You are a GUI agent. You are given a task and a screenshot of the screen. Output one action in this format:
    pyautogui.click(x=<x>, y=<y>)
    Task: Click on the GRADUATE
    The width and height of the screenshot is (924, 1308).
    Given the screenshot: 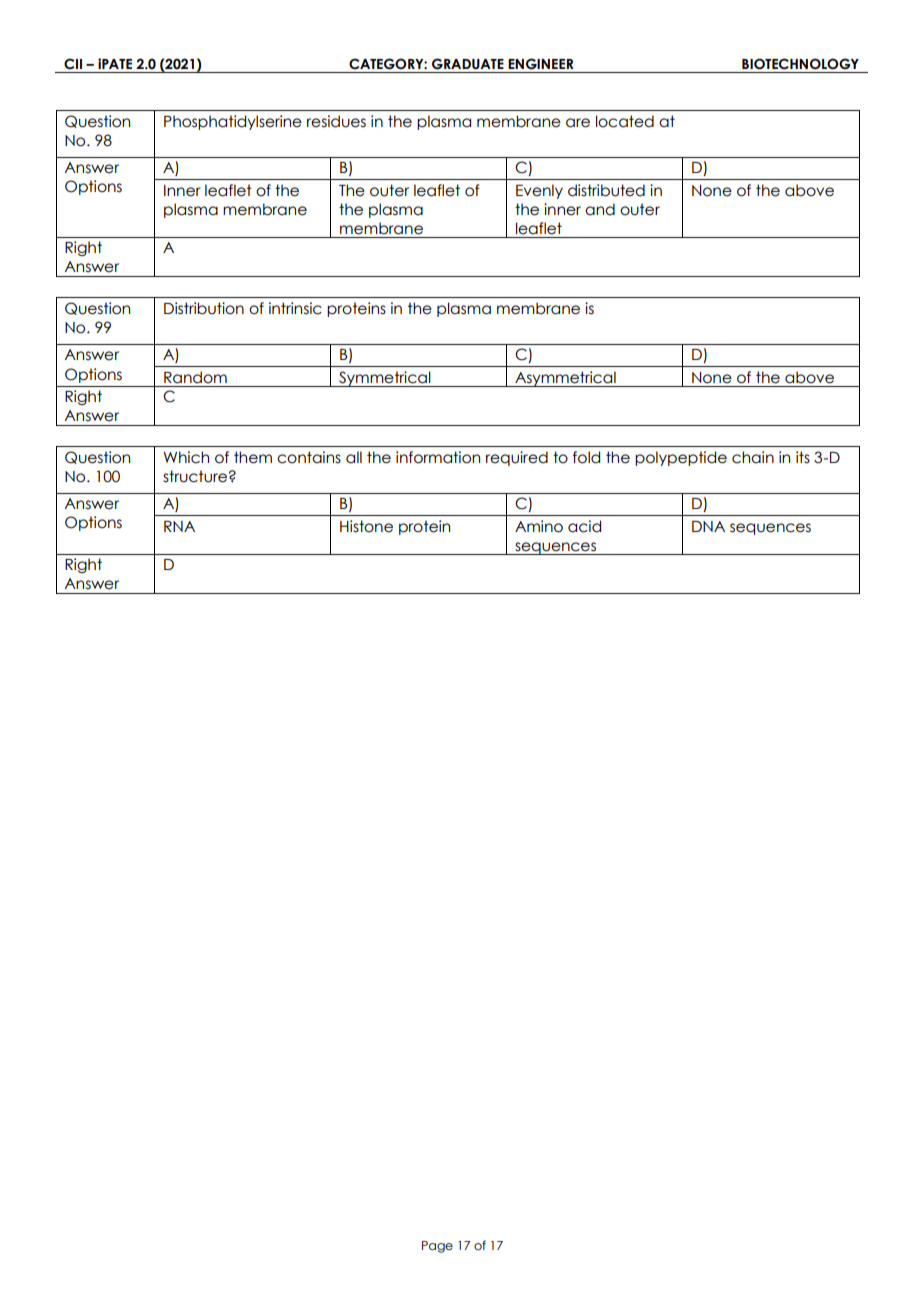 What is the action you would take?
    pyautogui.click(x=468, y=64)
